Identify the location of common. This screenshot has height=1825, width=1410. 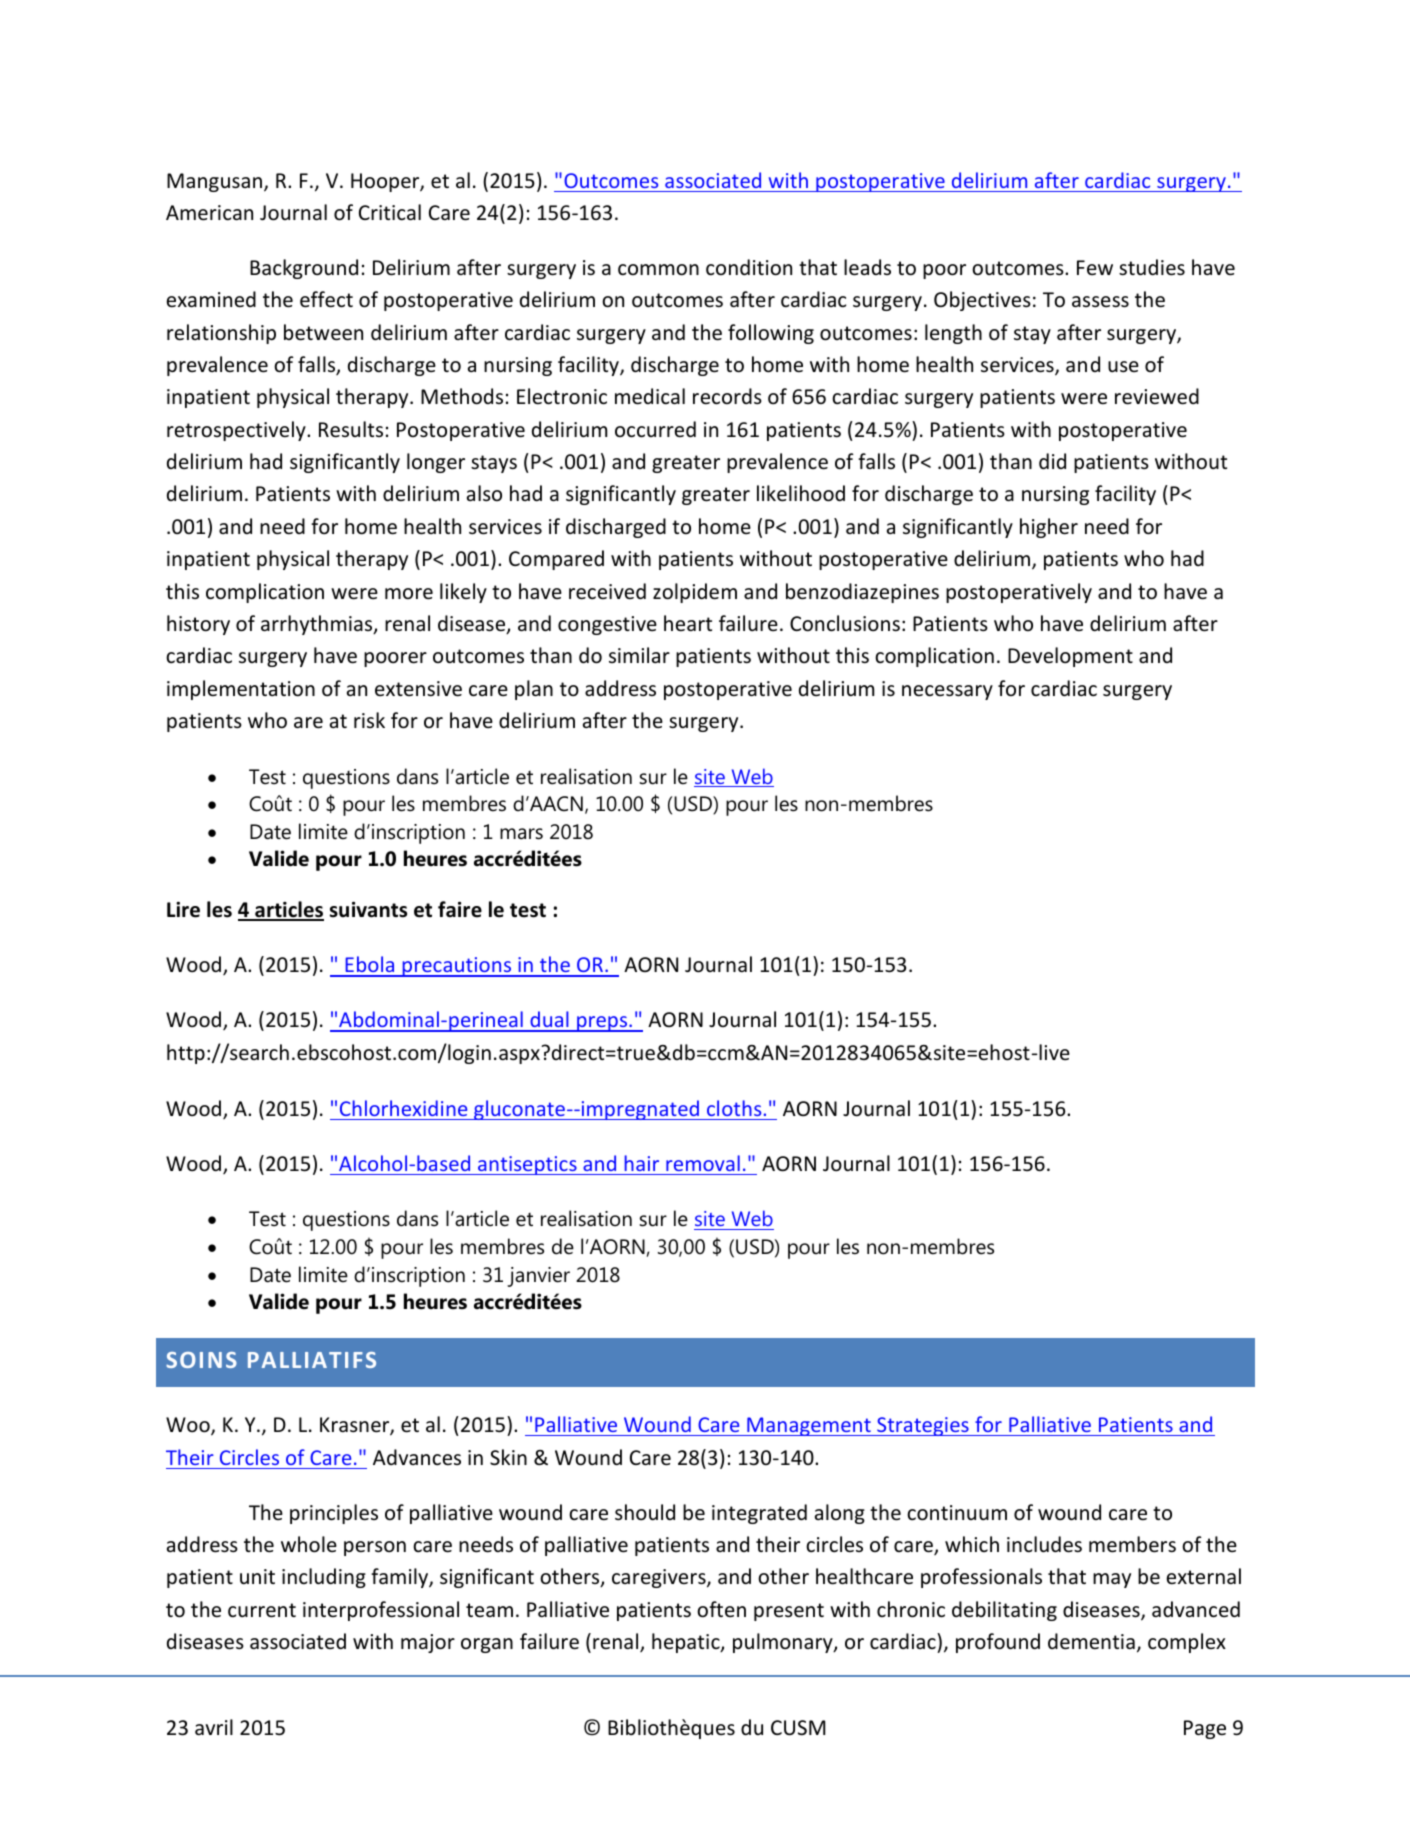
(658, 270).
